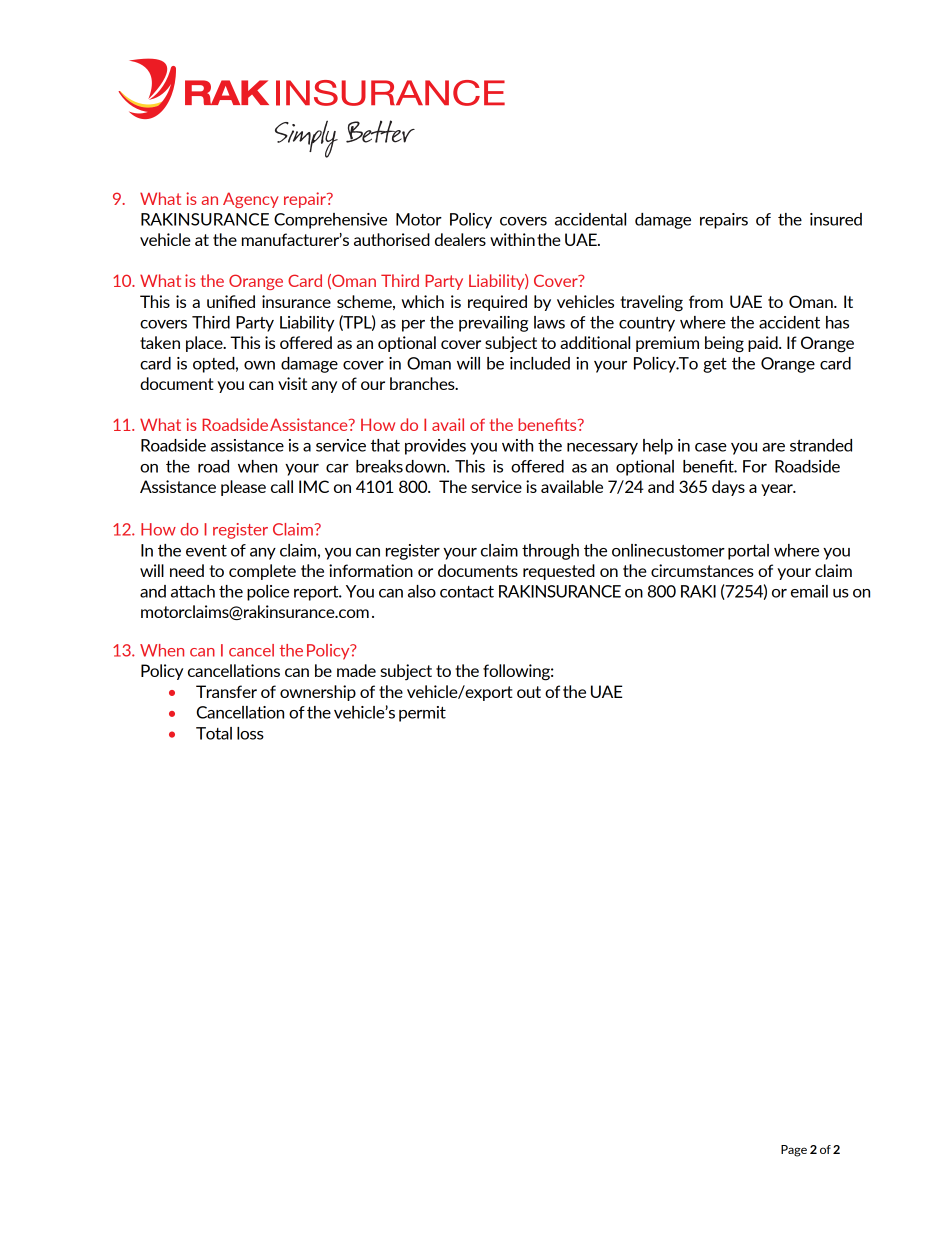 The height and width of the screenshot is (1233, 952). What do you see at coordinates (836, 219) in the screenshot?
I see `insured` at bounding box center [836, 219].
